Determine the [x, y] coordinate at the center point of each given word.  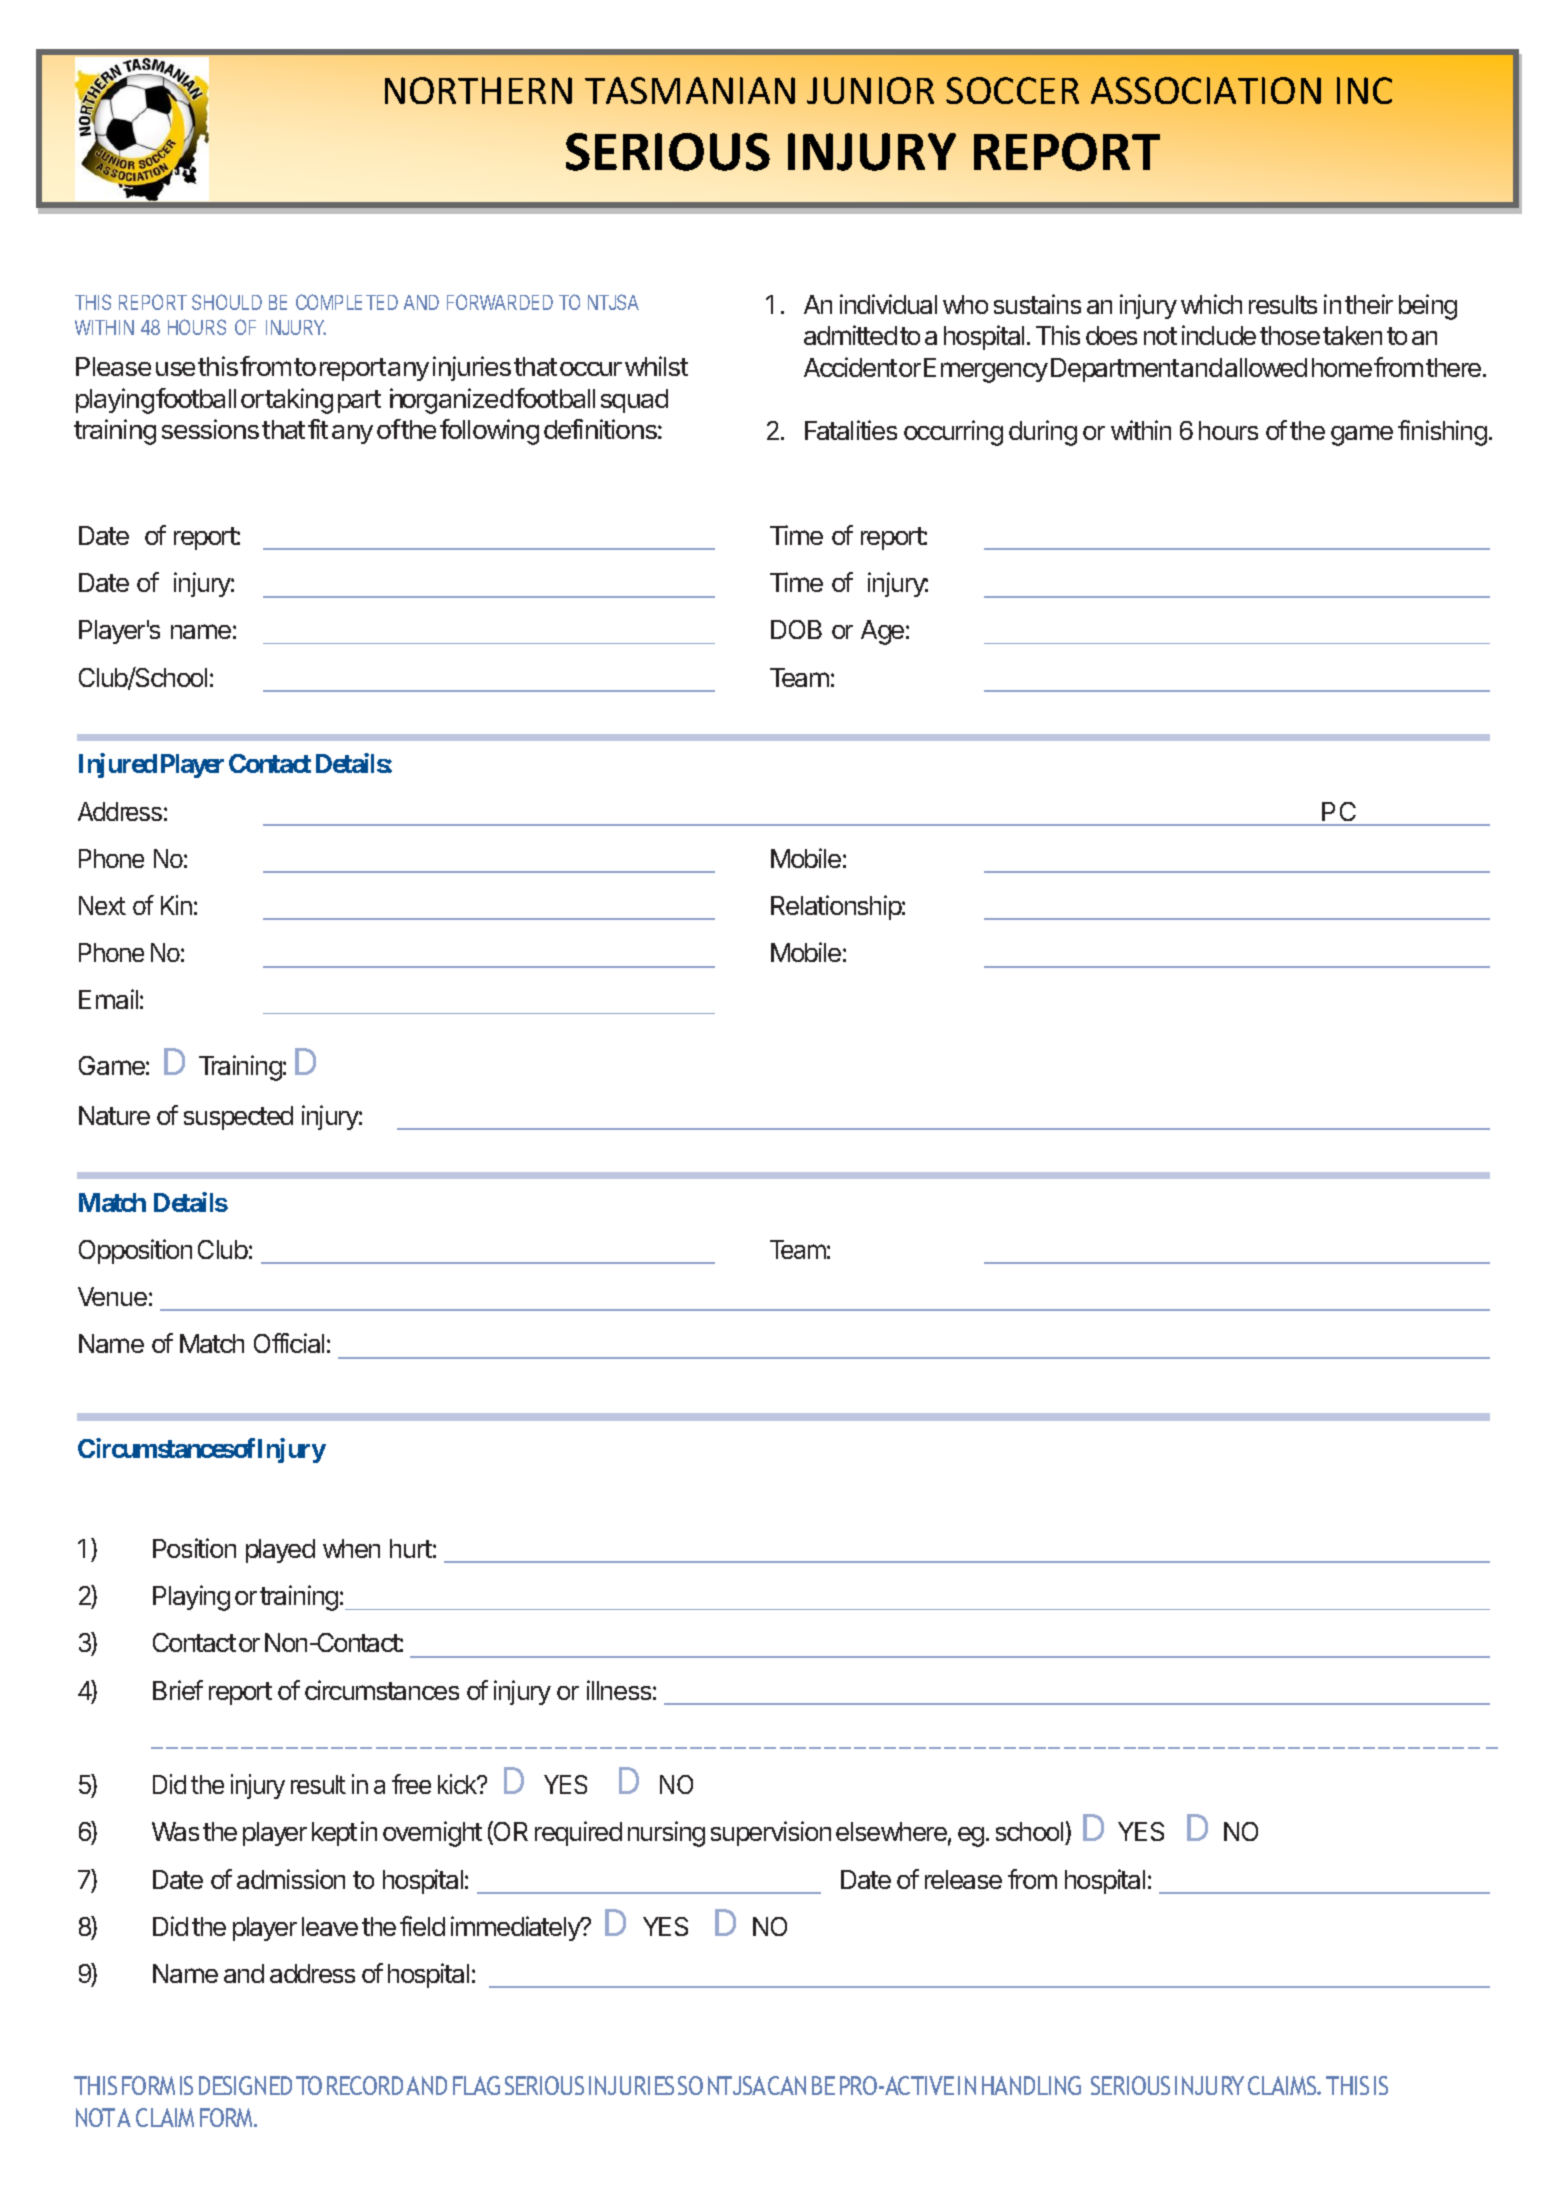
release [963, 1879]
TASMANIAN [690, 90]
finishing [1442, 433]
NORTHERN [478, 90]
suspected [238, 1118]
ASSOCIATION [1206, 90]
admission [291, 1879]
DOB [796, 629]
